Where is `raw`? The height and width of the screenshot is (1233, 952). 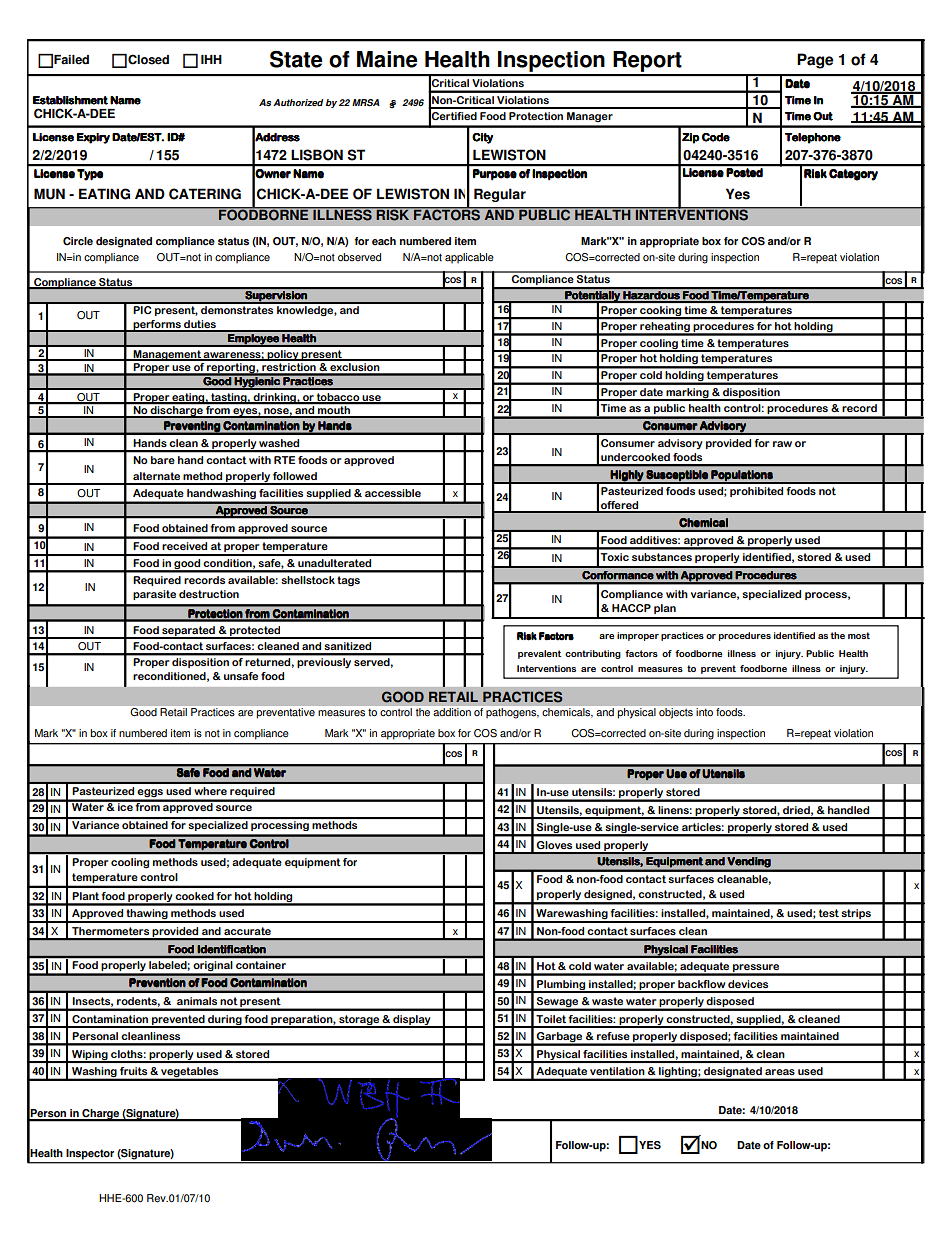
raw is located at coordinates (782, 444).
